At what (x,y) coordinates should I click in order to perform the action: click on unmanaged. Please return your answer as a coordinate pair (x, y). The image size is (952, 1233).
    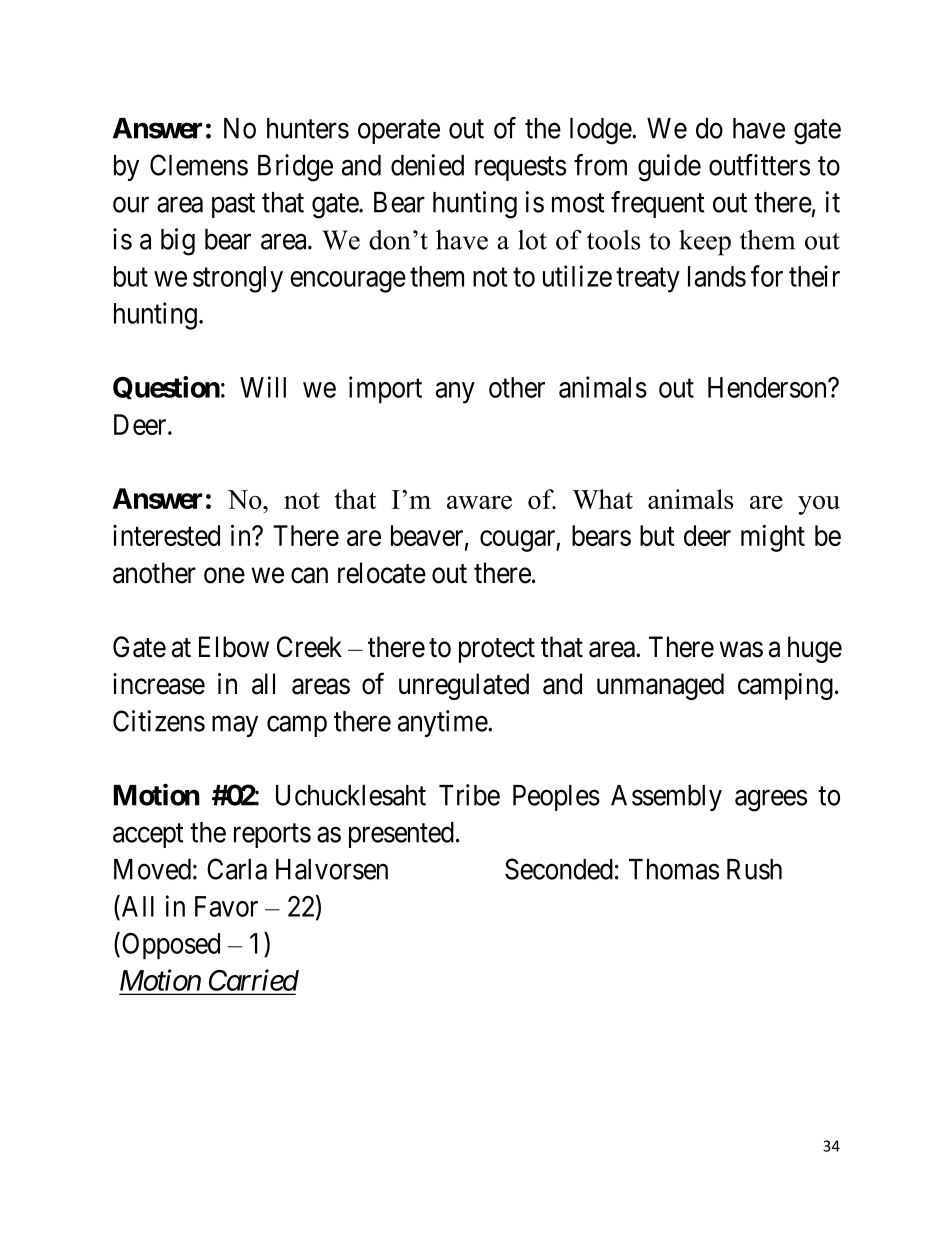
    Looking at the image, I should click on (660, 686).
